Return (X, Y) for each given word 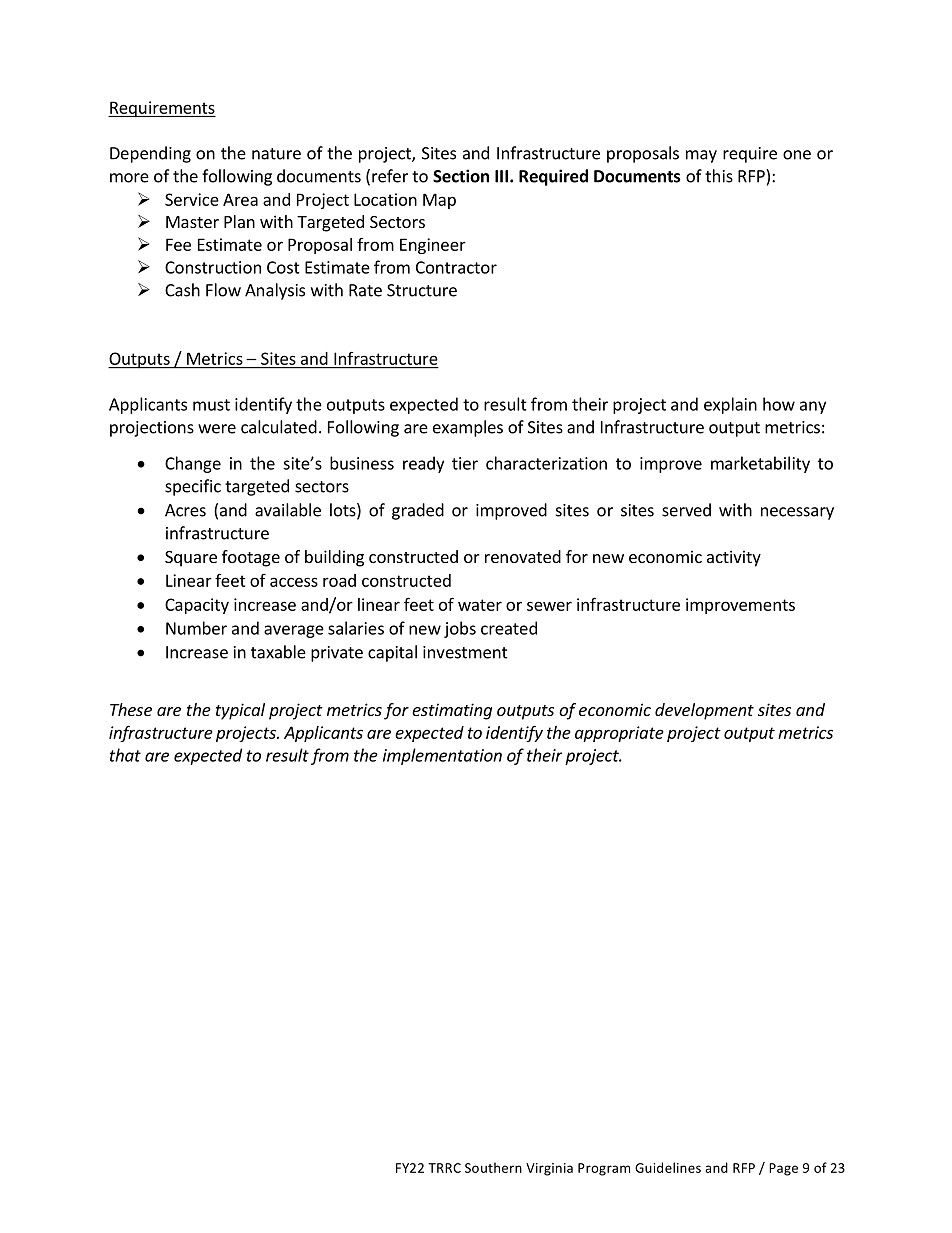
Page (783, 1169)
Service (192, 199)
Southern (493, 1167)
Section (461, 176)
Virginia (549, 1169)
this (719, 176)
